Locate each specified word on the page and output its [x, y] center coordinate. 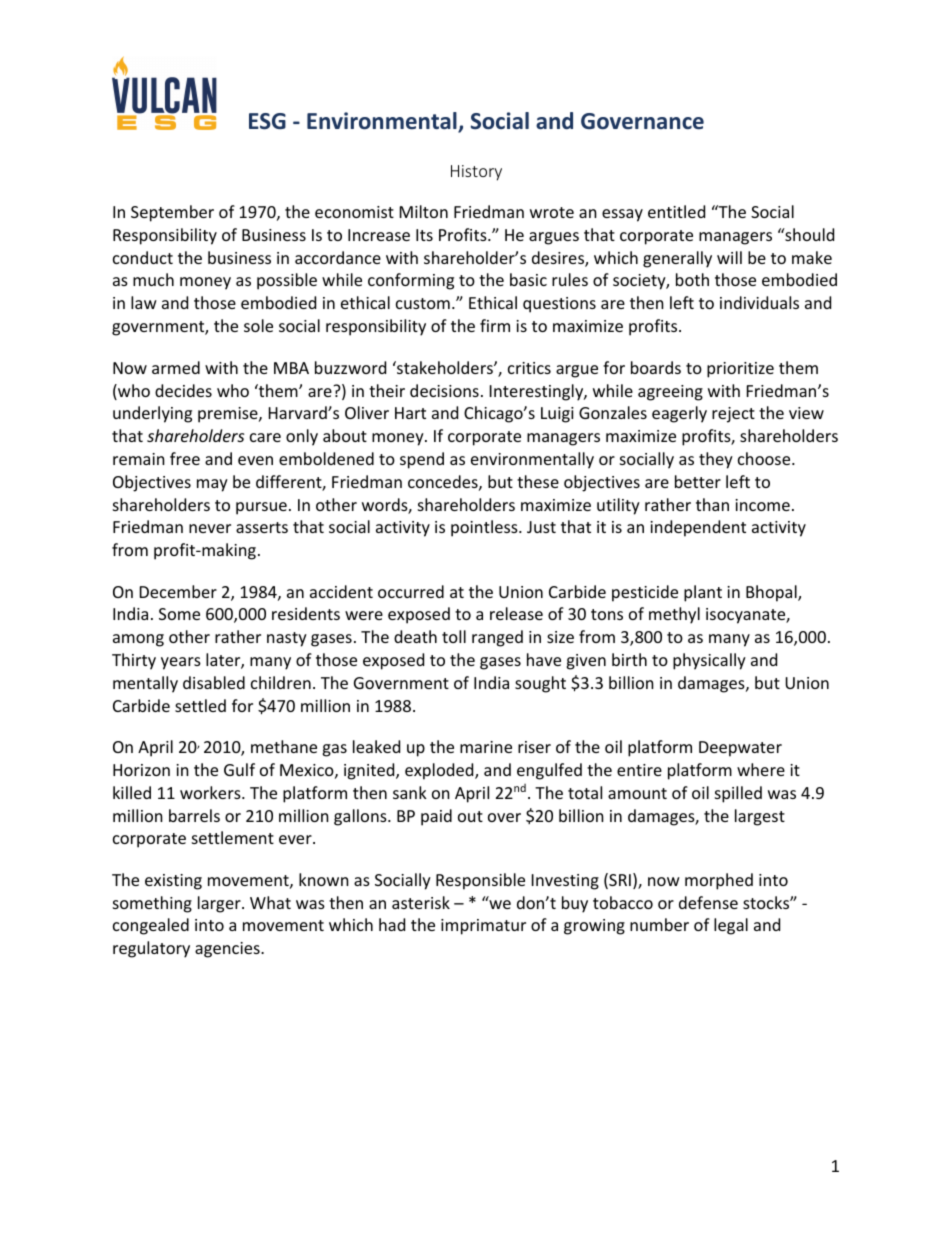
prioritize [740, 370]
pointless [485, 528]
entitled [676, 211]
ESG [267, 121]
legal [731, 926]
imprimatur [483, 927]
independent [698, 528]
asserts [262, 527]
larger [220, 904]
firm [495, 325]
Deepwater [740, 749]
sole [258, 325]
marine [486, 747]
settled [200, 705]
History [476, 173]
